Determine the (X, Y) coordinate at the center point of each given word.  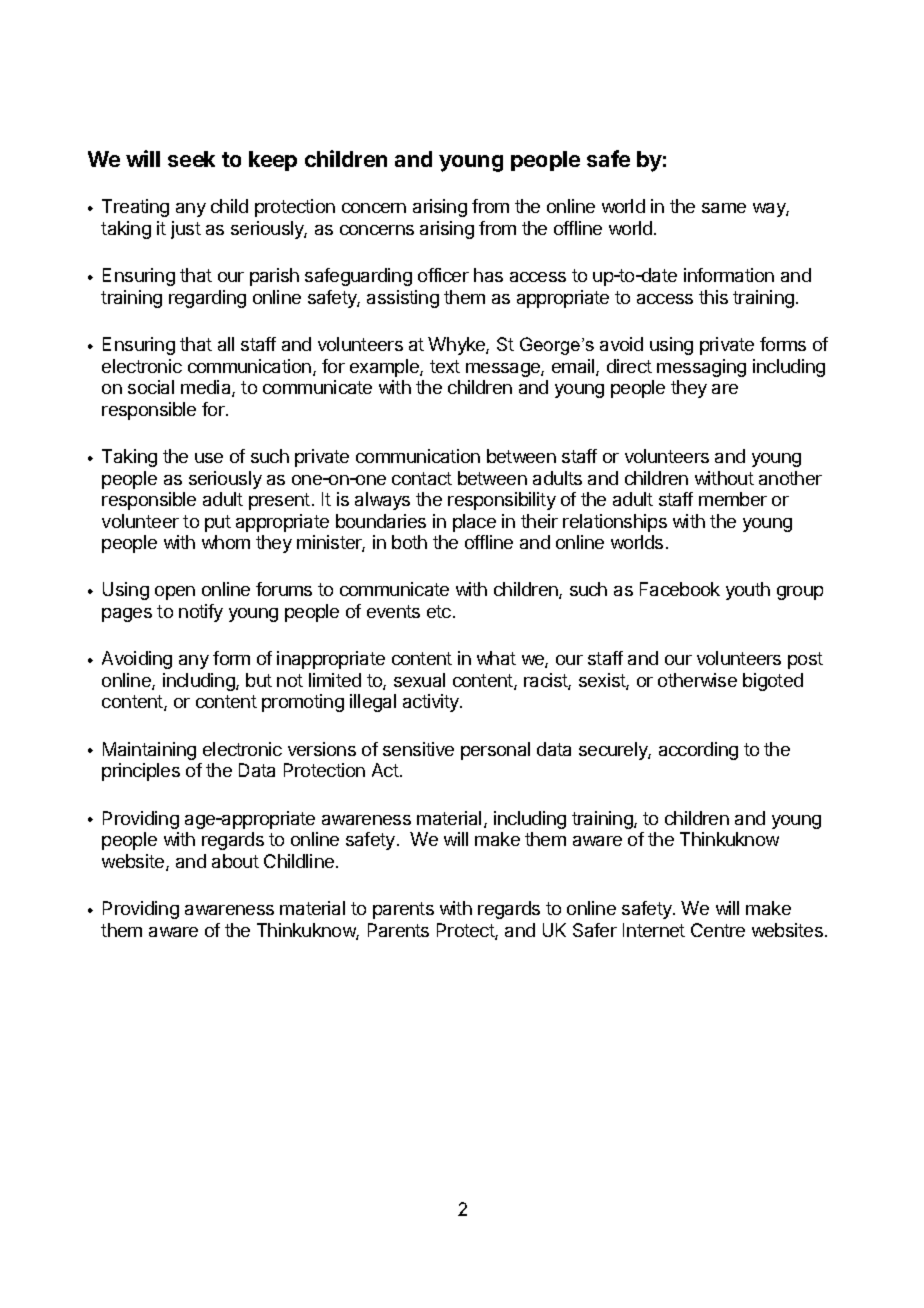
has (488, 275)
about (235, 861)
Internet (654, 930)
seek (191, 159)
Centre (718, 930)
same (724, 208)
